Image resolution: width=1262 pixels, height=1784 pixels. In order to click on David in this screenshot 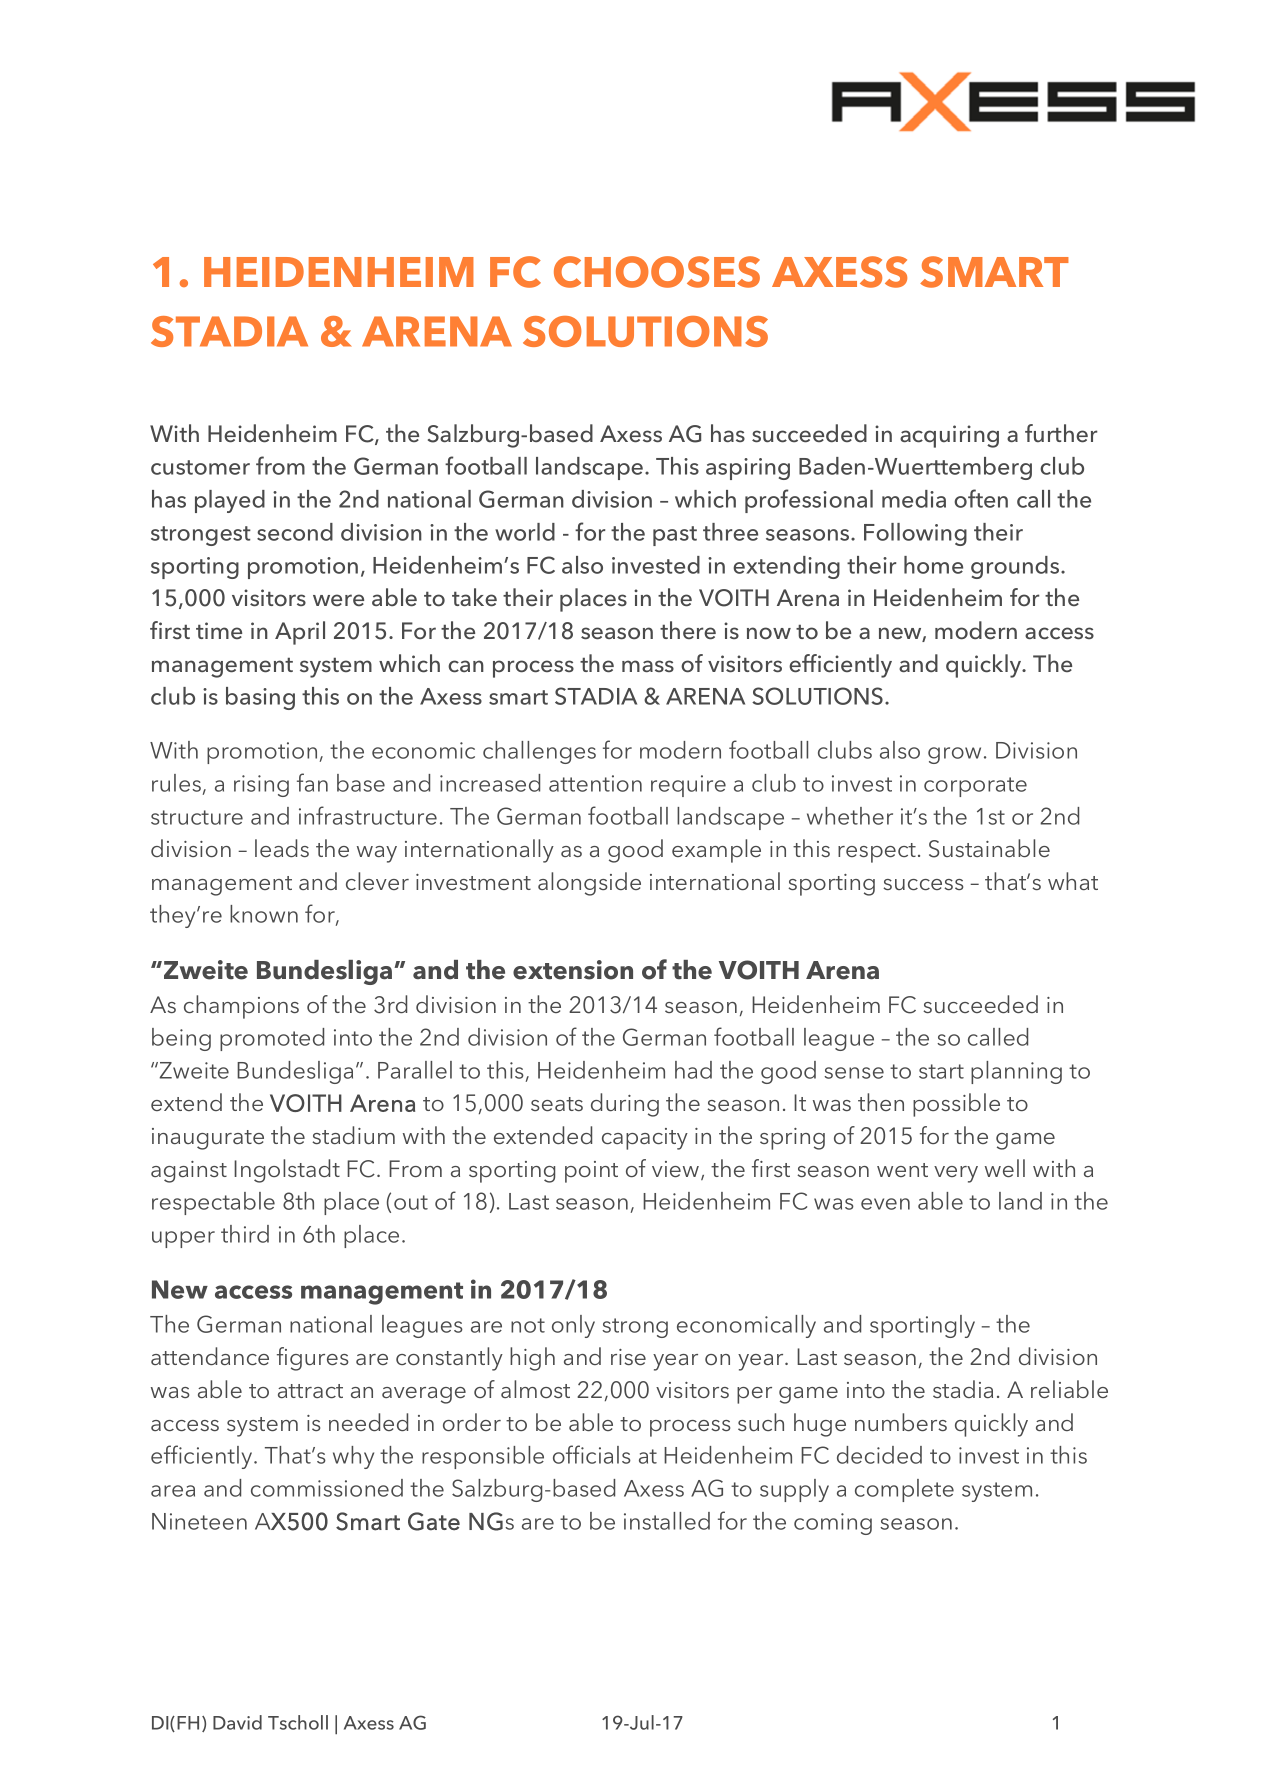, I will do `click(237, 1722)`.
